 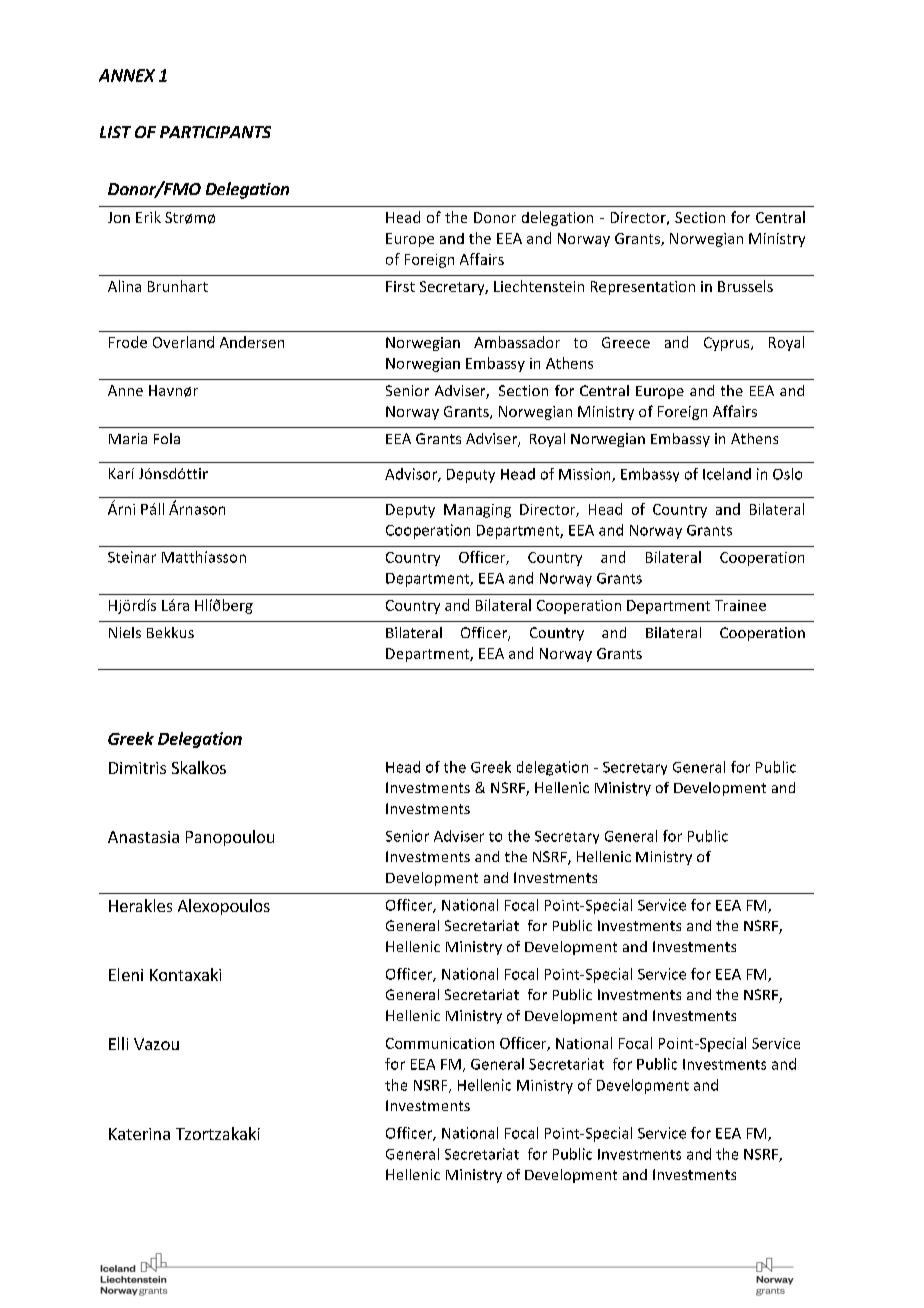 What do you see at coordinates (118, 1043) in the screenshot?
I see `Elli` at bounding box center [118, 1043].
